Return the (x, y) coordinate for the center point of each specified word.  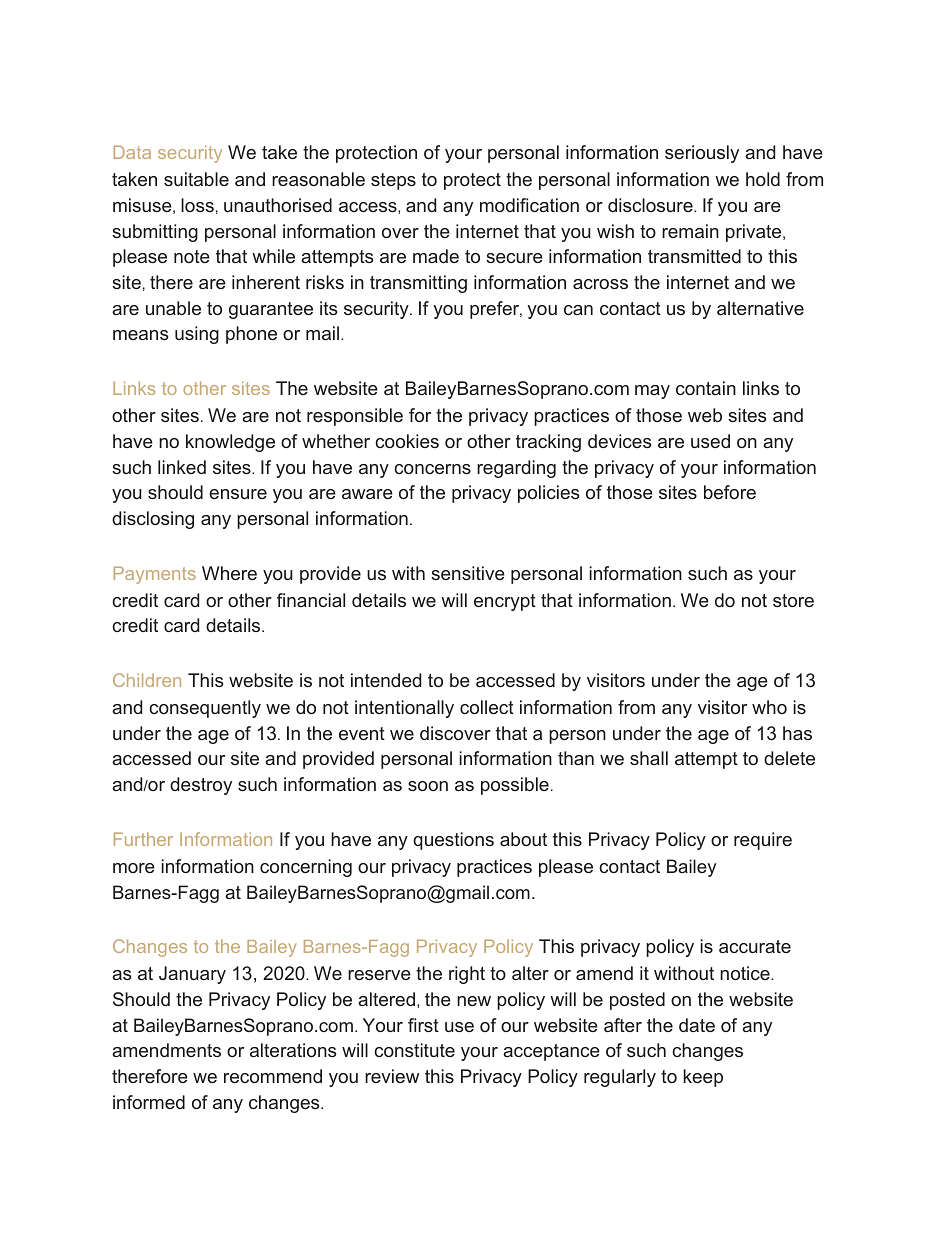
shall (649, 758)
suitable (196, 179)
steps (393, 181)
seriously (702, 154)
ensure (238, 494)
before (730, 492)
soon (428, 786)
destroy (201, 786)
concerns (432, 469)
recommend (273, 1076)
